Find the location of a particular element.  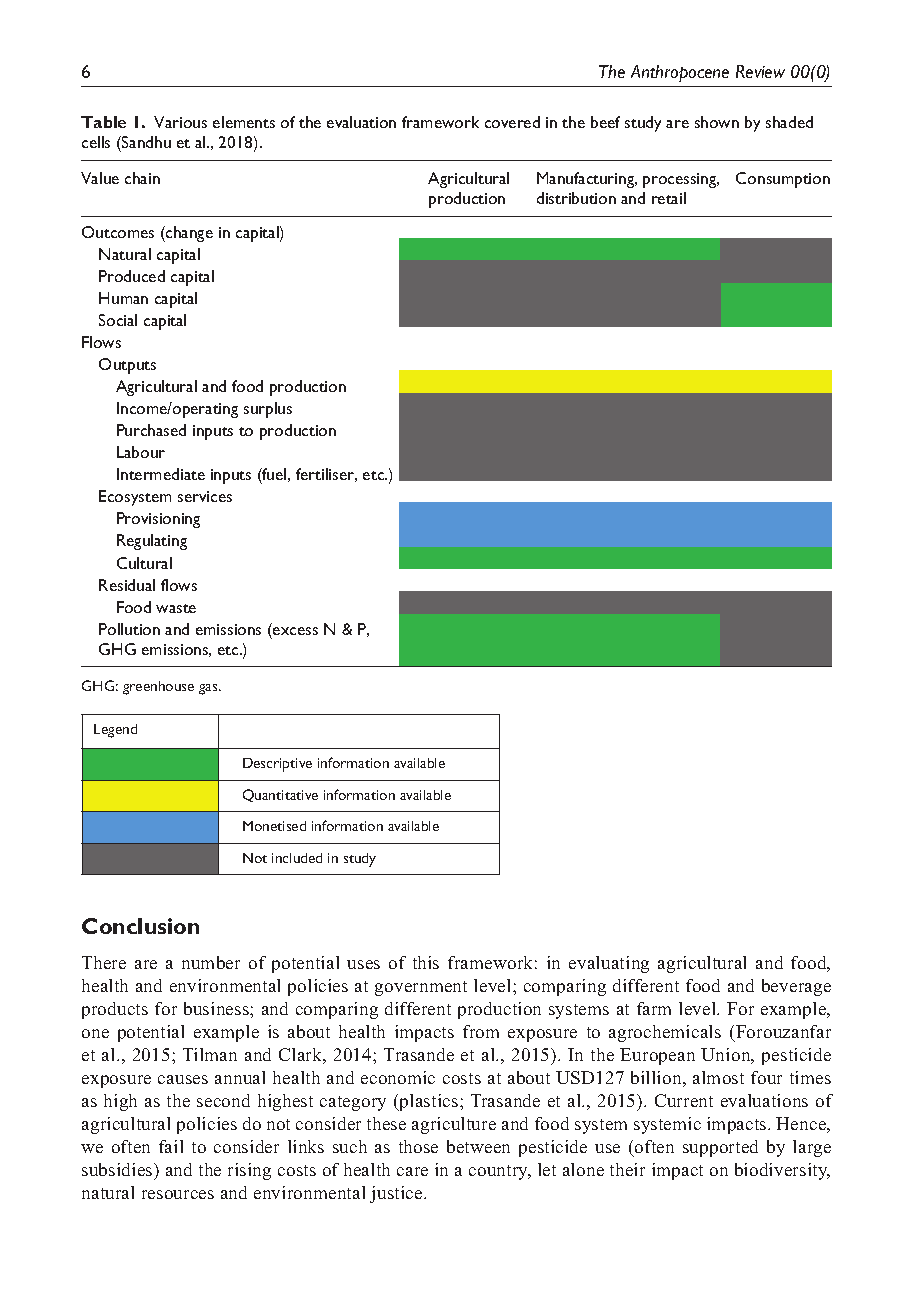

evaluating is located at coordinates (609, 964).
